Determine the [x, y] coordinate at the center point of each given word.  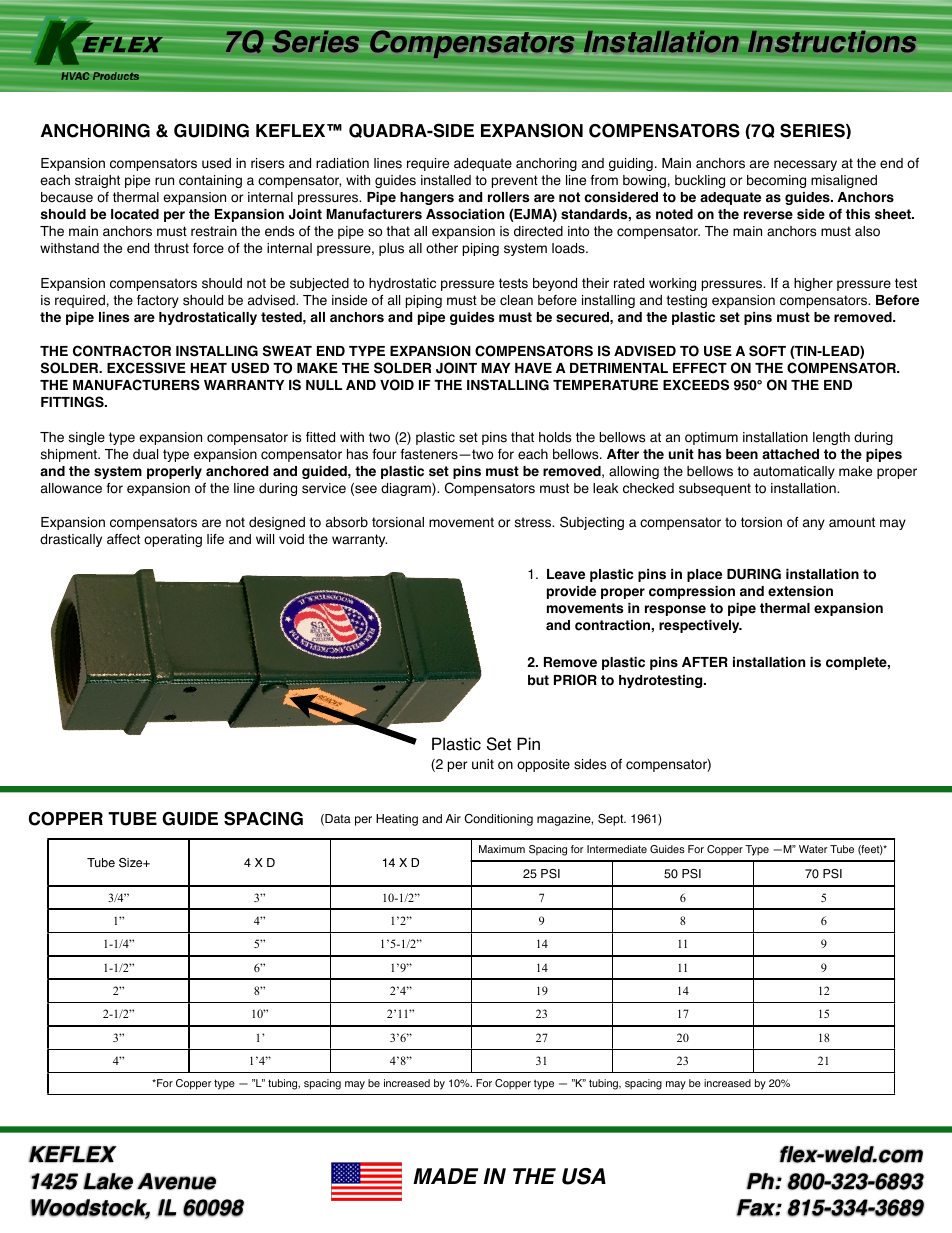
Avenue [176, 1181]
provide [571, 592]
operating [173, 540]
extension [800, 591]
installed [446, 180]
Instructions [832, 41]
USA [584, 1176]
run [164, 181]
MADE [445, 1176]
